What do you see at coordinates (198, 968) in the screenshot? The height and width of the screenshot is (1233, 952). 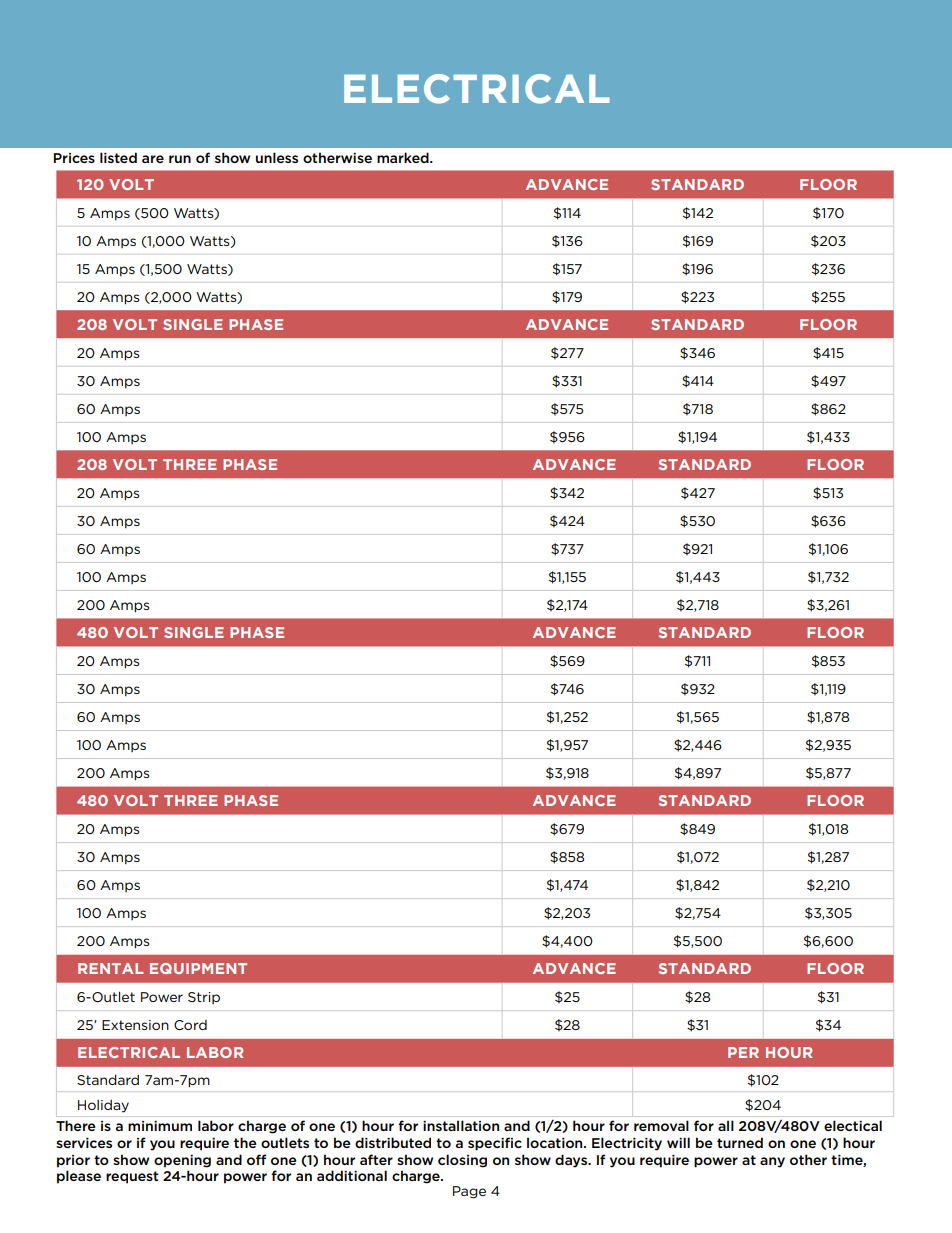 I see `EQUIPMENT` at bounding box center [198, 968].
